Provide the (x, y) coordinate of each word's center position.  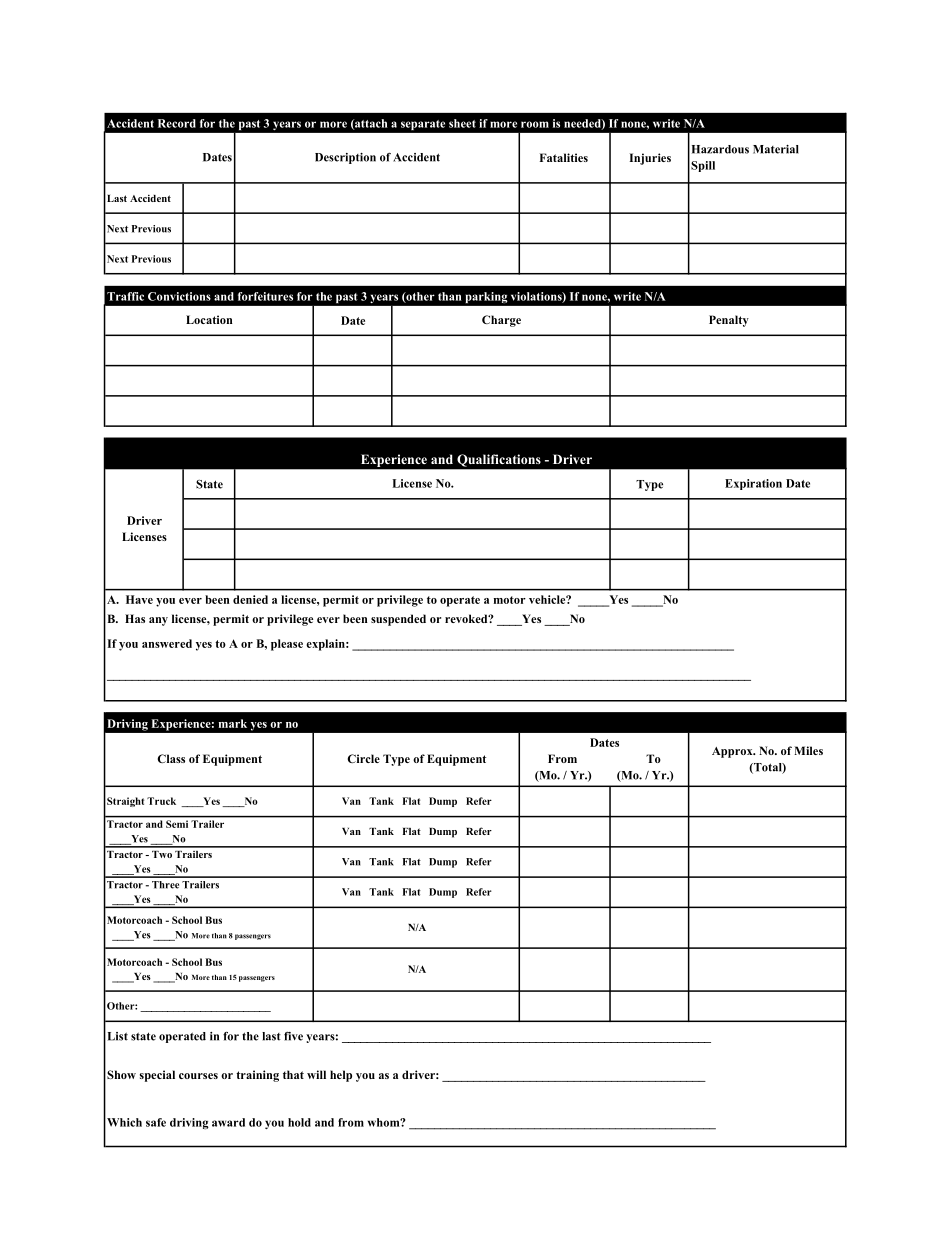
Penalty (729, 321)
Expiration (753, 484)
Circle (364, 758)
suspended (398, 620)
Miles (808, 750)
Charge (501, 321)
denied (250, 599)
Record (177, 123)
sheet (462, 123)
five (293, 1036)
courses (198, 1076)
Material (776, 149)
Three (165, 885)
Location (209, 319)
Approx (733, 752)
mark (233, 723)
